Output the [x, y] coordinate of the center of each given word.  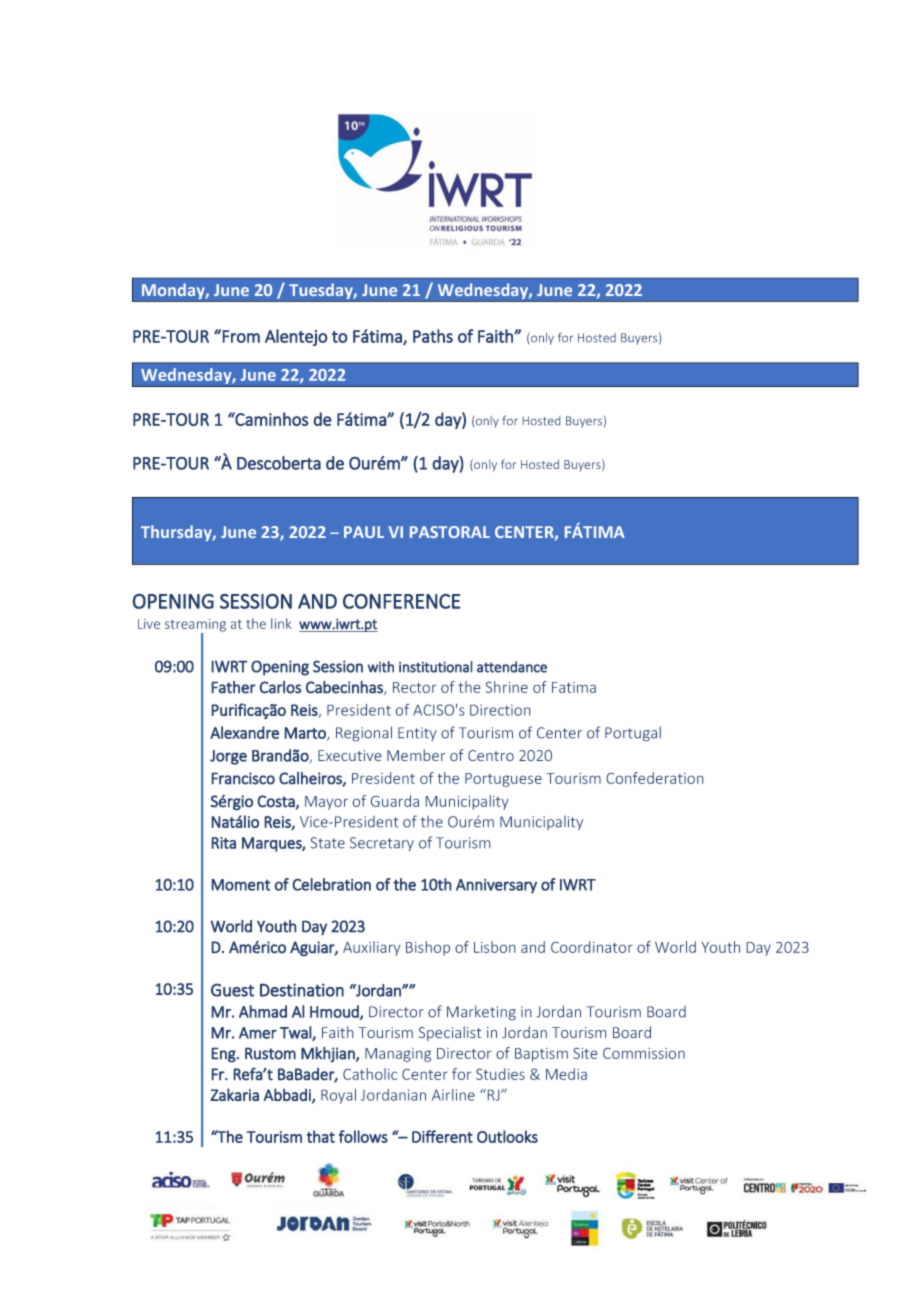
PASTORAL [450, 532]
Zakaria [234, 1094]
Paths [433, 336]
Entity [417, 734]
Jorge [228, 757]
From [241, 336]
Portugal [633, 734]
